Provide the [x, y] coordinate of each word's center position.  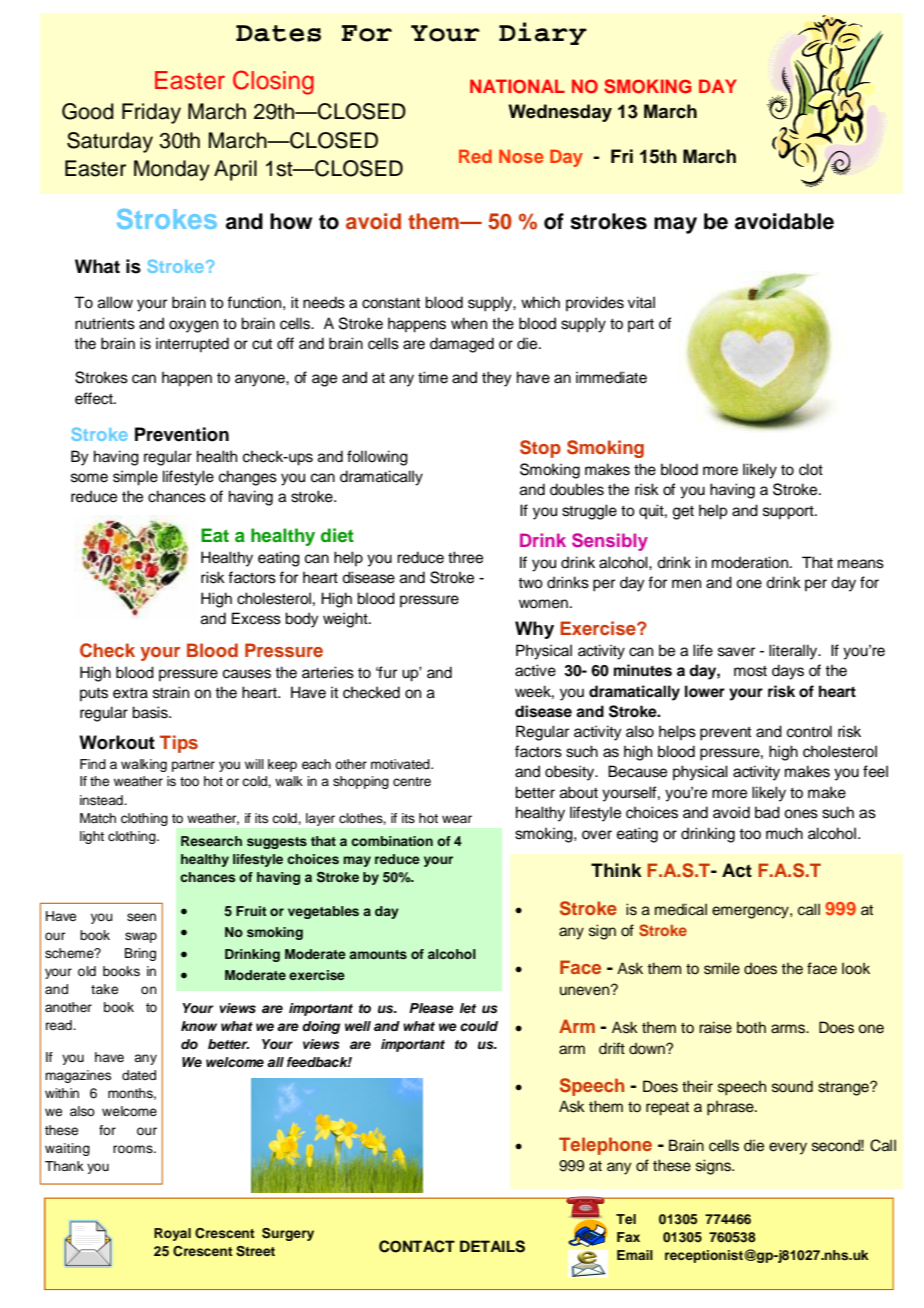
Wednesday [560, 113]
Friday [151, 113]
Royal [172, 1234]
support [789, 513]
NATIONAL [517, 86]
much [784, 833]
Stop [540, 449]
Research [211, 841]
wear [457, 819]
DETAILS [492, 1246]
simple [135, 478]
